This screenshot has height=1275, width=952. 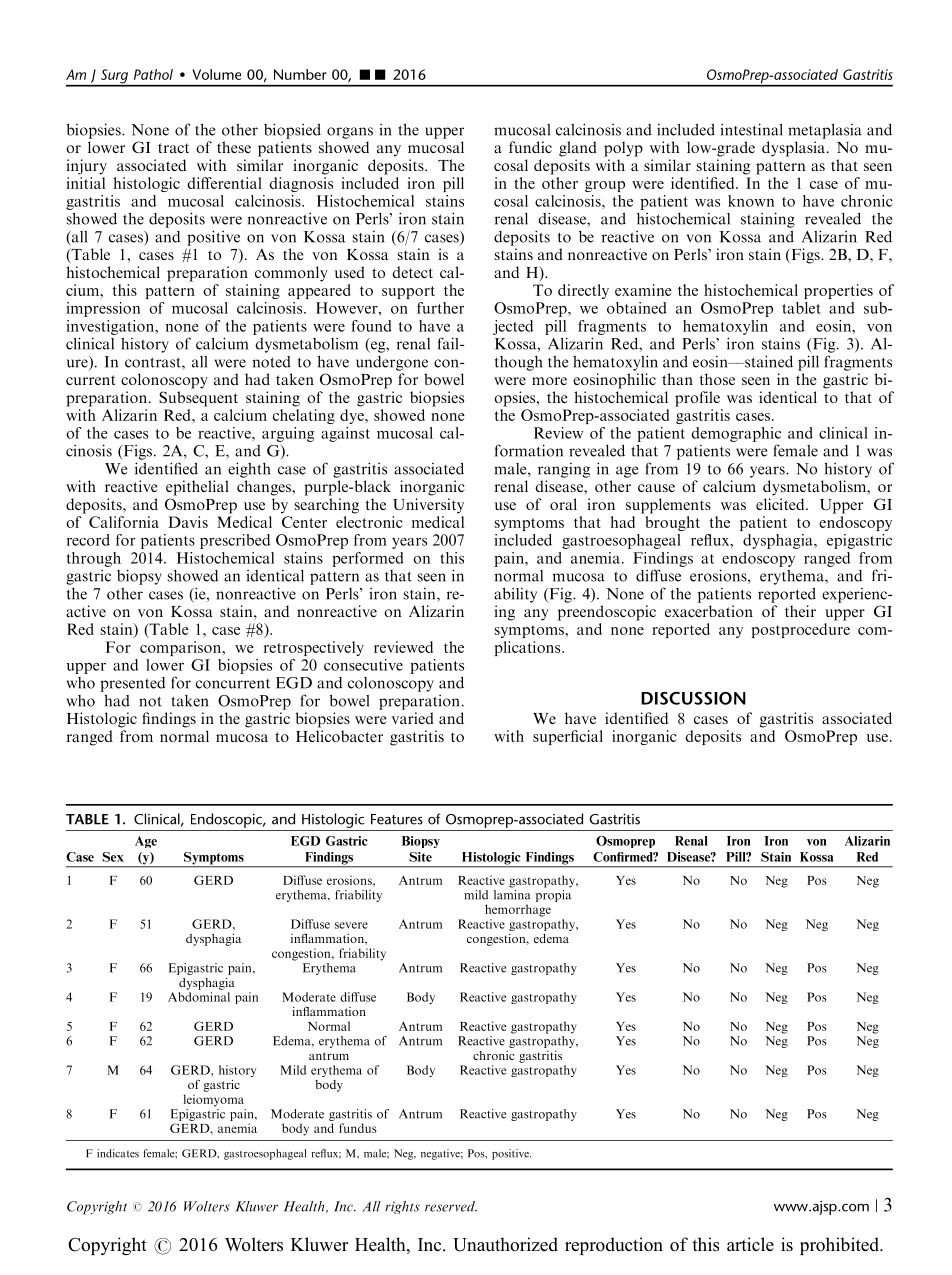 What do you see at coordinates (512, 895) in the screenshot?
I see `lamina` at bounding box center [512, 895].
